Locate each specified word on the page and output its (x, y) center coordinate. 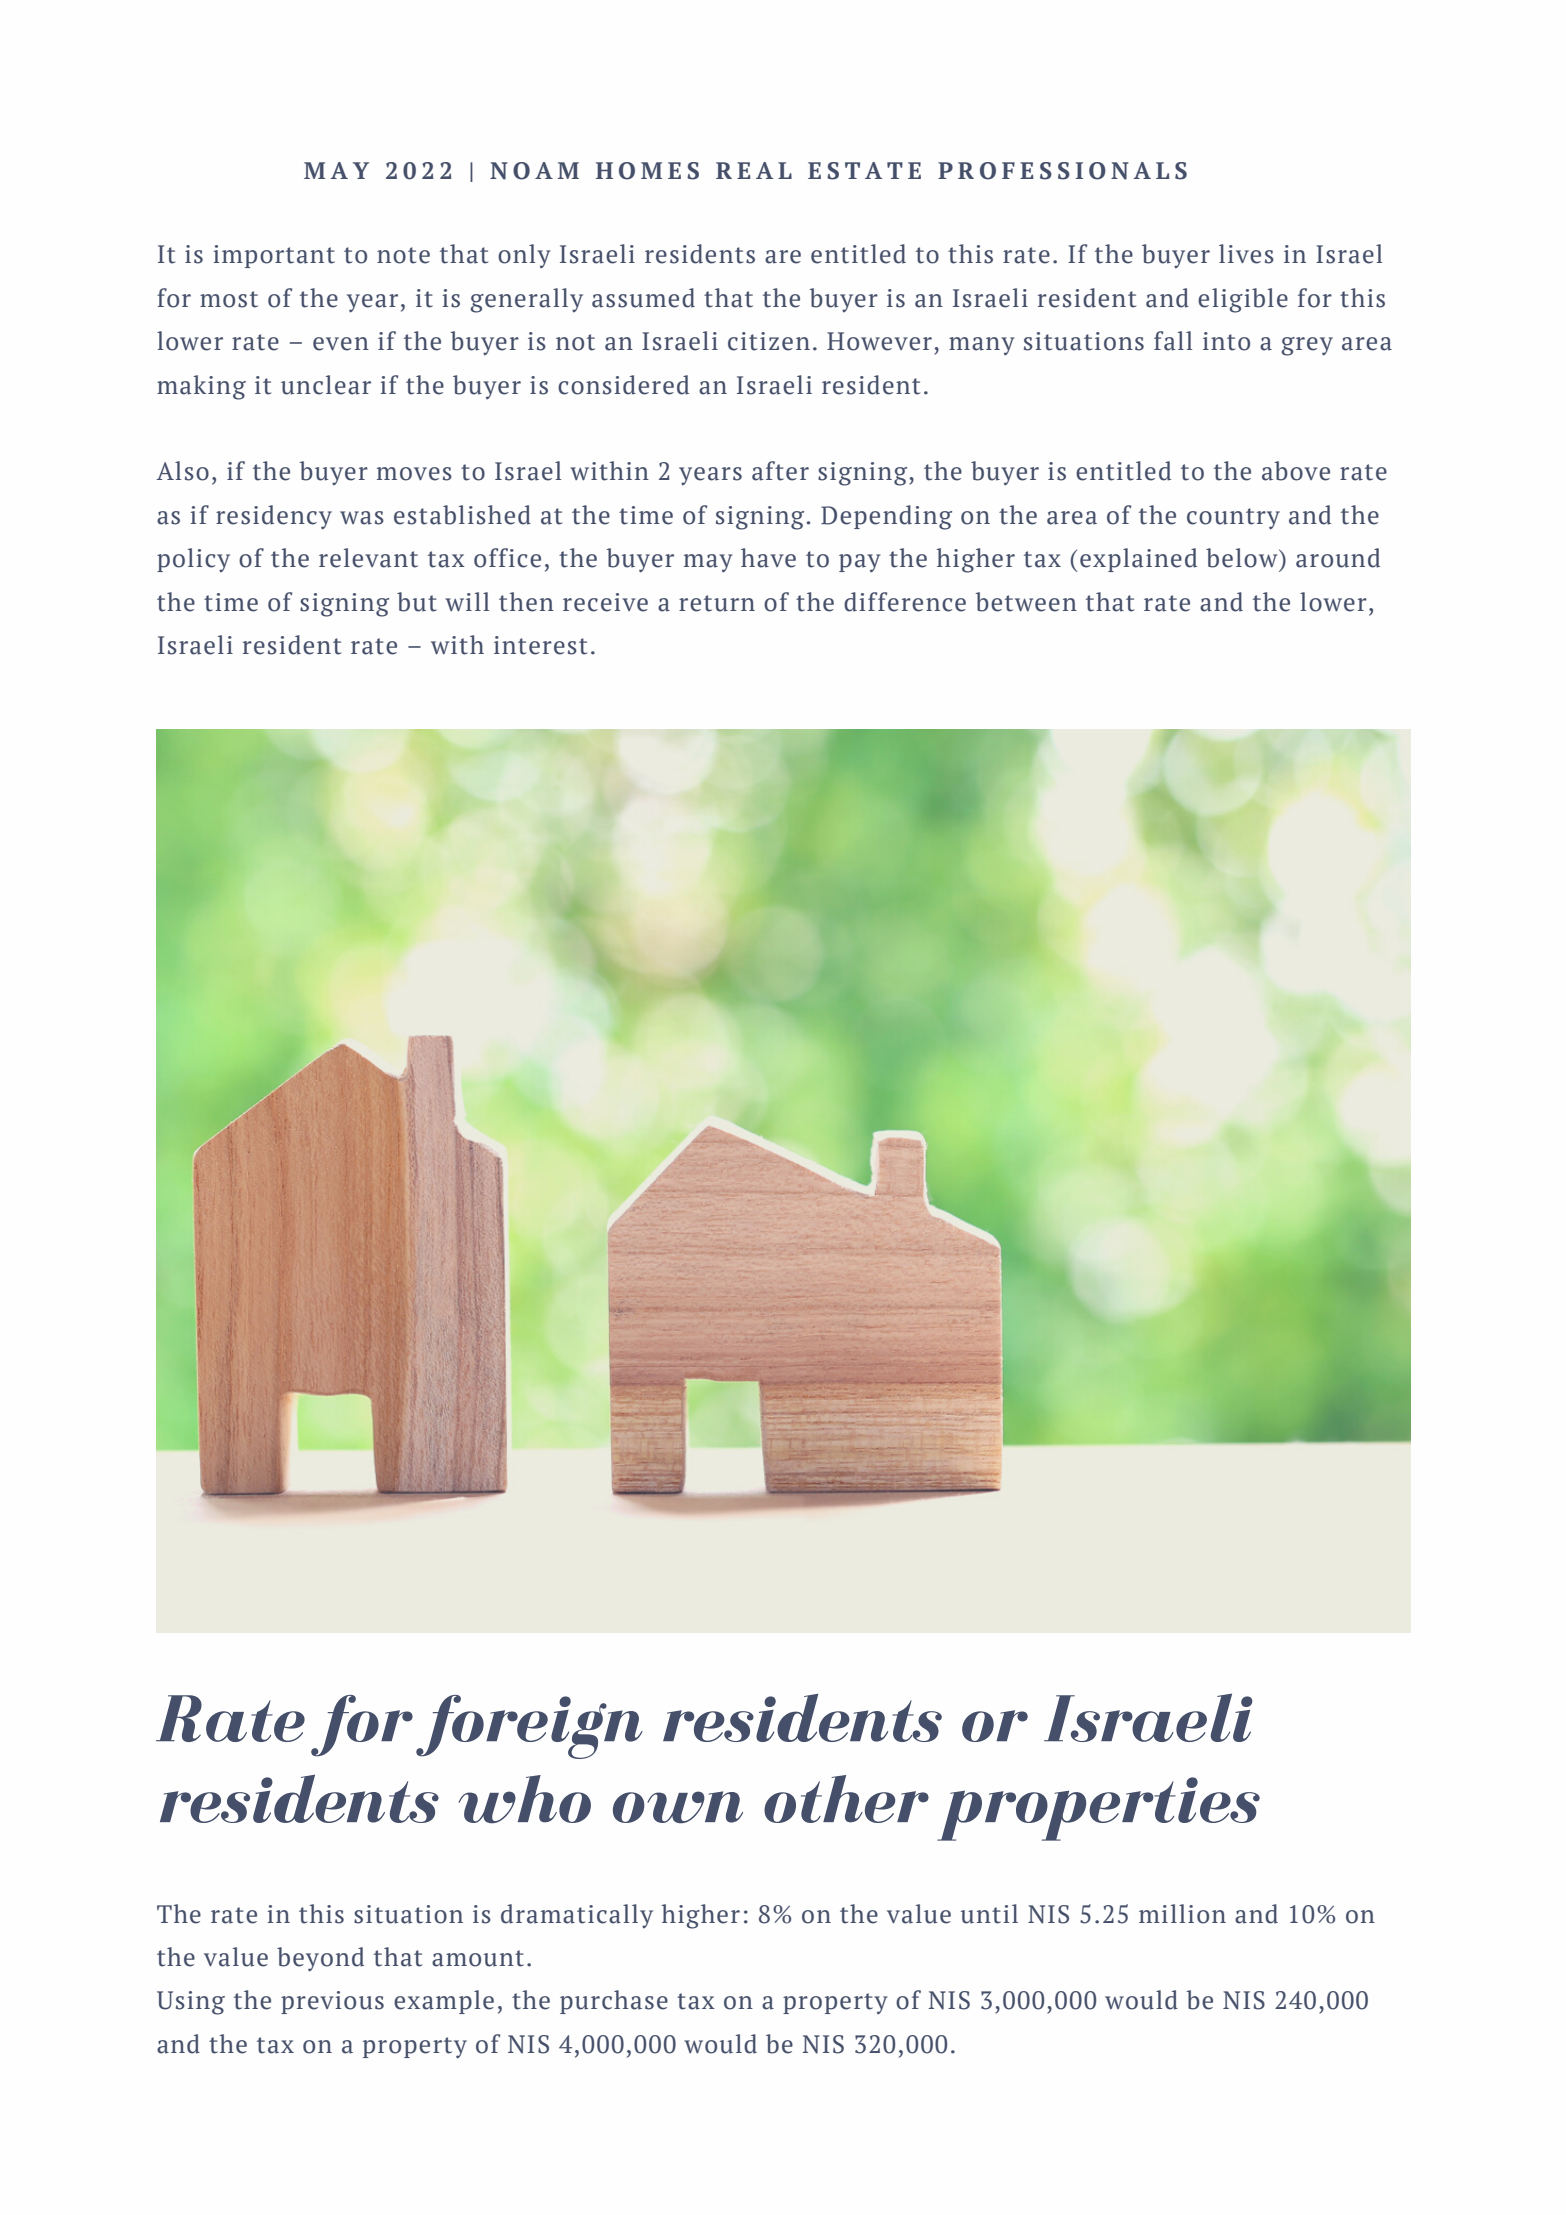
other (846, 1799)
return (717, 603)
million (1182, 1914)
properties (1098, 1809)
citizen (769, 341)
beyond (320, 1959)
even (341, 344)
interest (540, 645)
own (678, 1807)
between (1026, 602)
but (417, 602)
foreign (529, 1727)
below (1243, 558)
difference (905, 602)
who (525, 1799)
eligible (1243, 300)
